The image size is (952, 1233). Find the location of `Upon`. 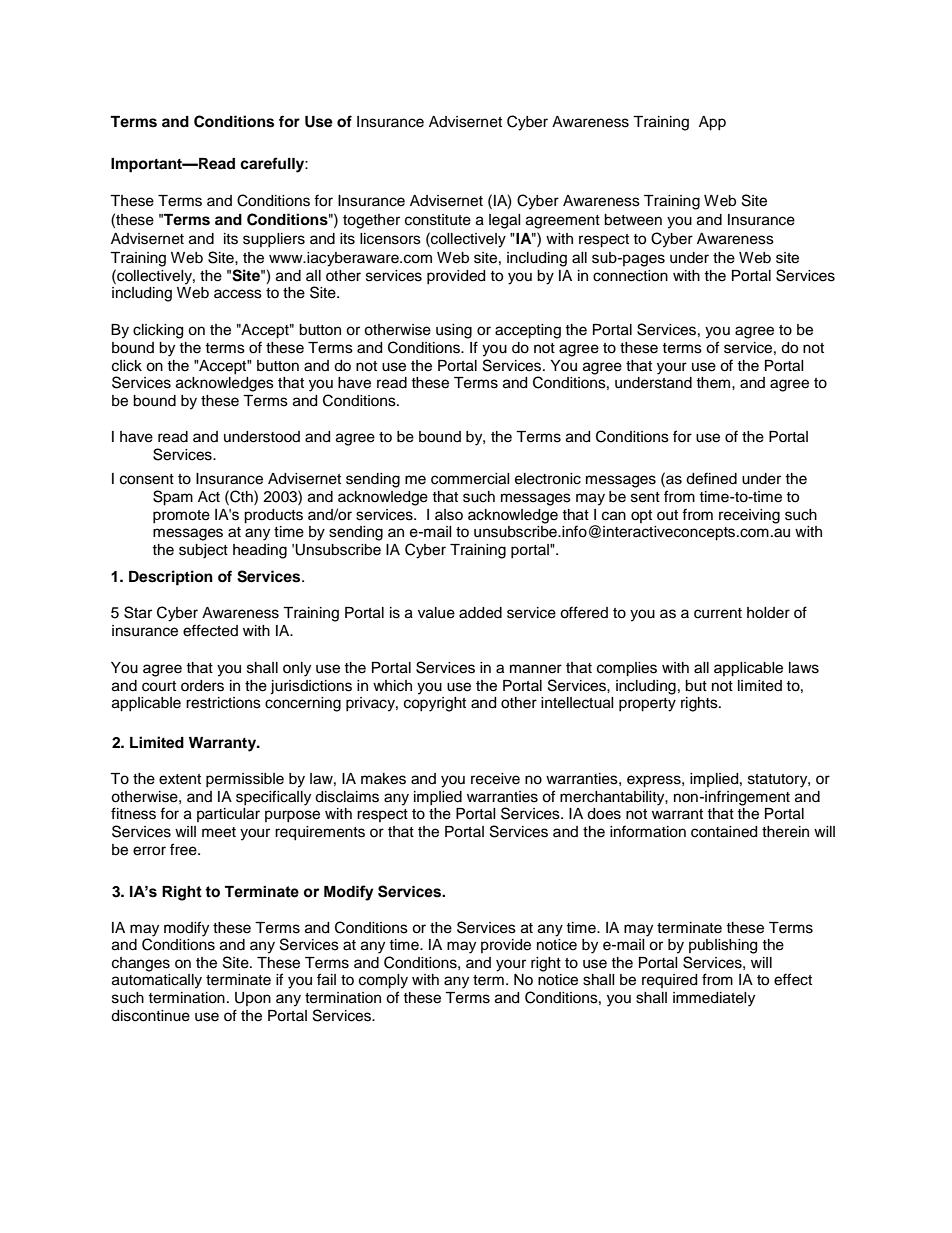

Upon is located at coordinates (253, 999).
